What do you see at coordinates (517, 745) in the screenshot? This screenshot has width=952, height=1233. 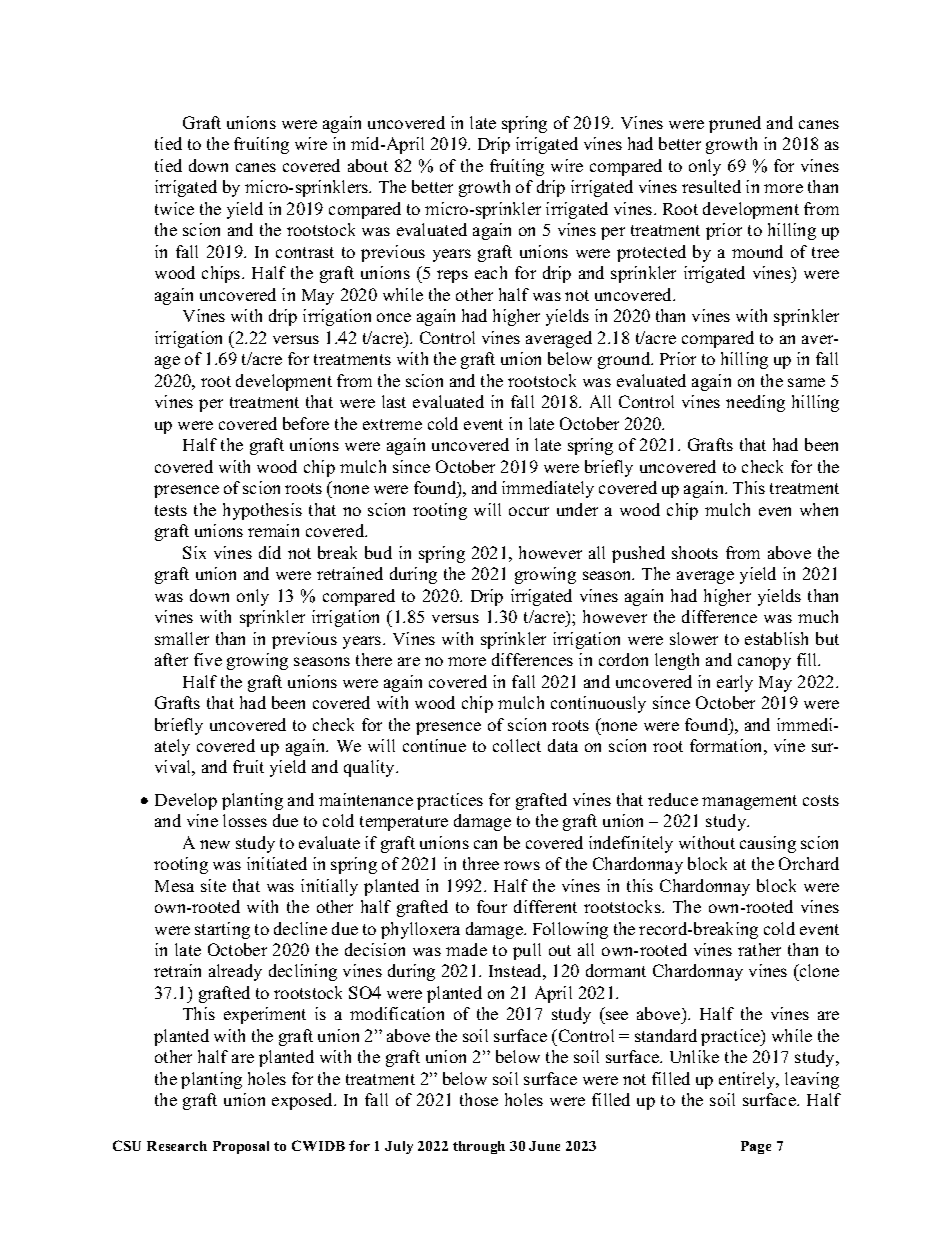 I see `collect` at bounding box center [517, 745].
